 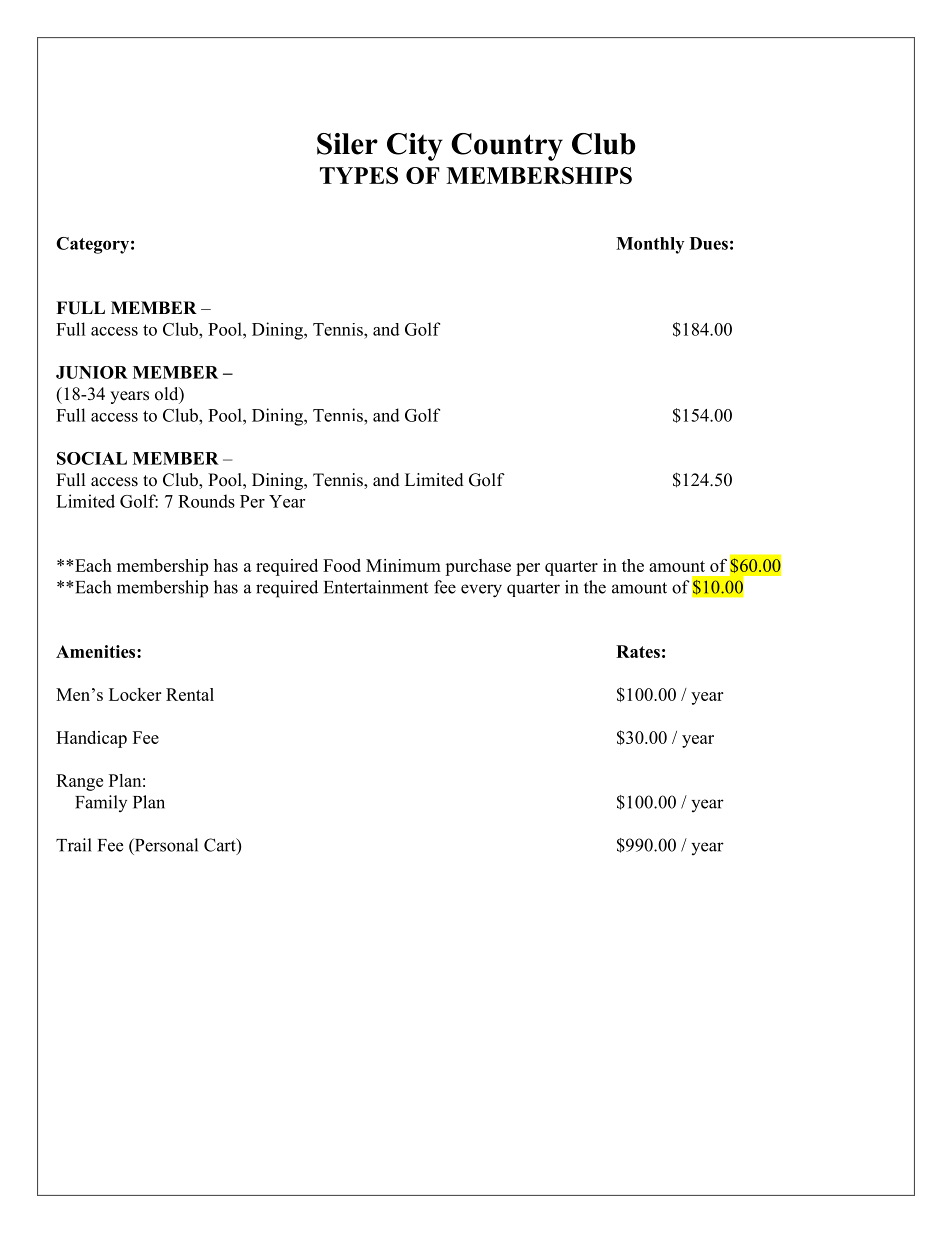 I want to click on purchase, so click(x=478, y=567).
